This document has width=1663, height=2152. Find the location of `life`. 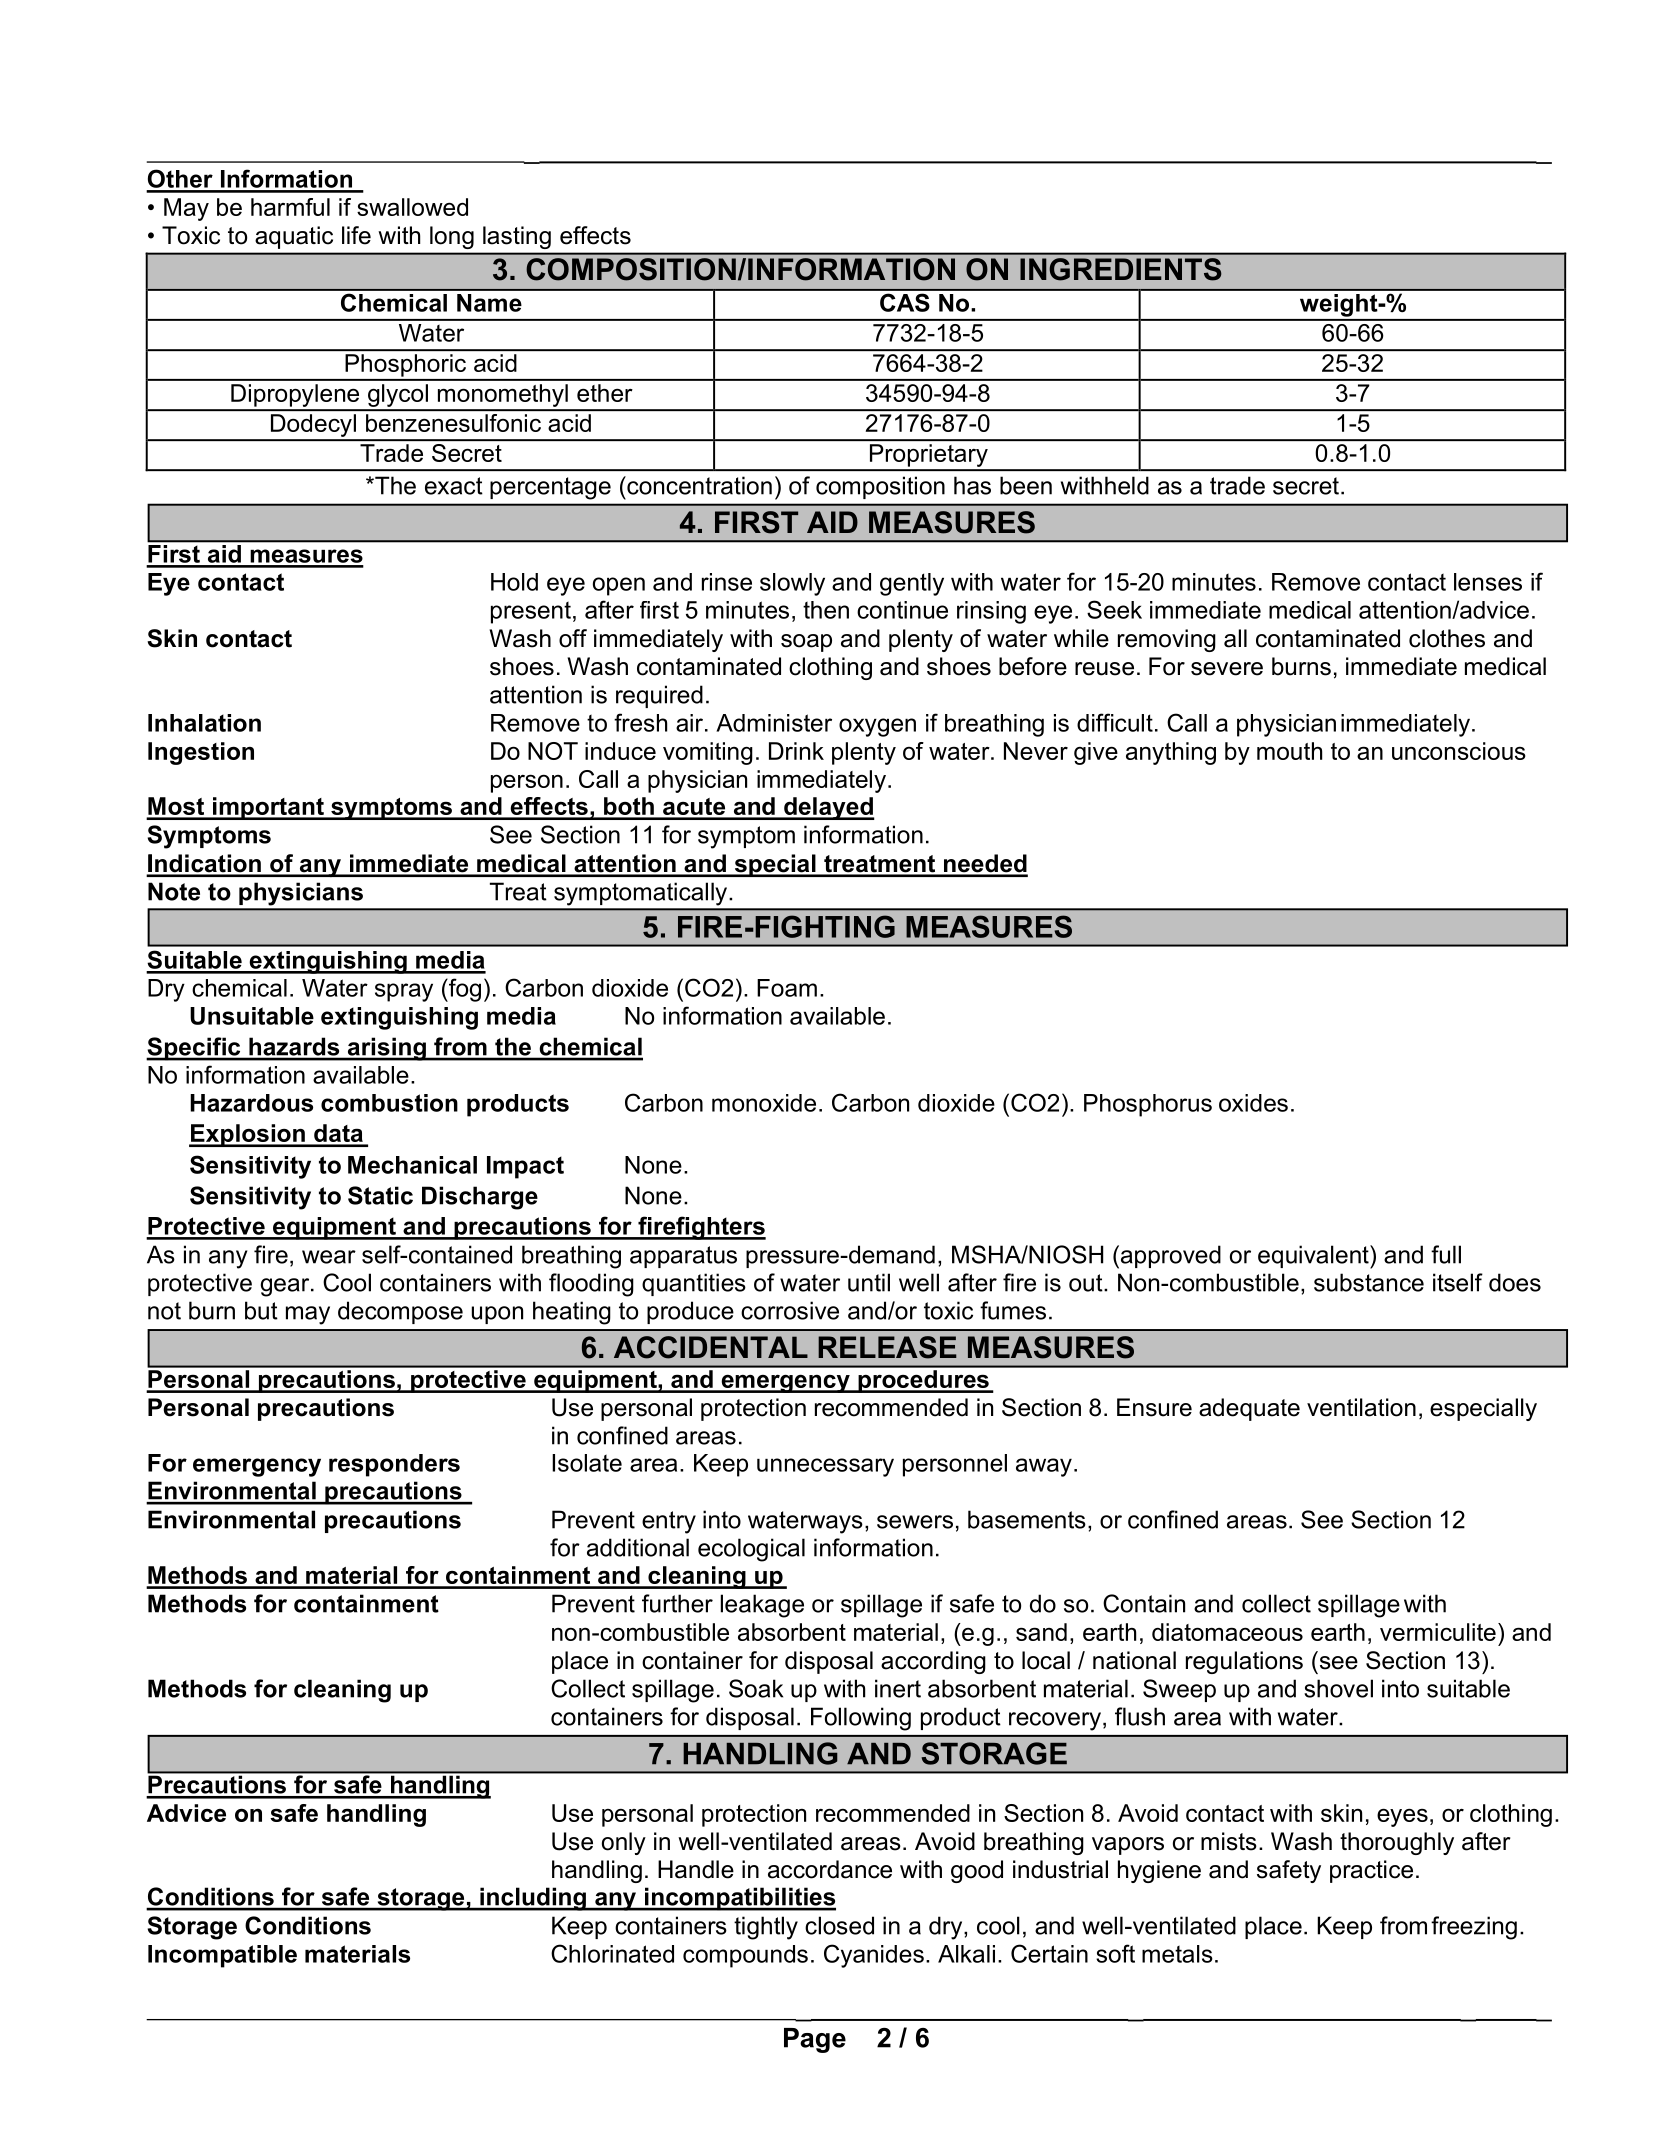

life is located at coordinates (356, 235).
